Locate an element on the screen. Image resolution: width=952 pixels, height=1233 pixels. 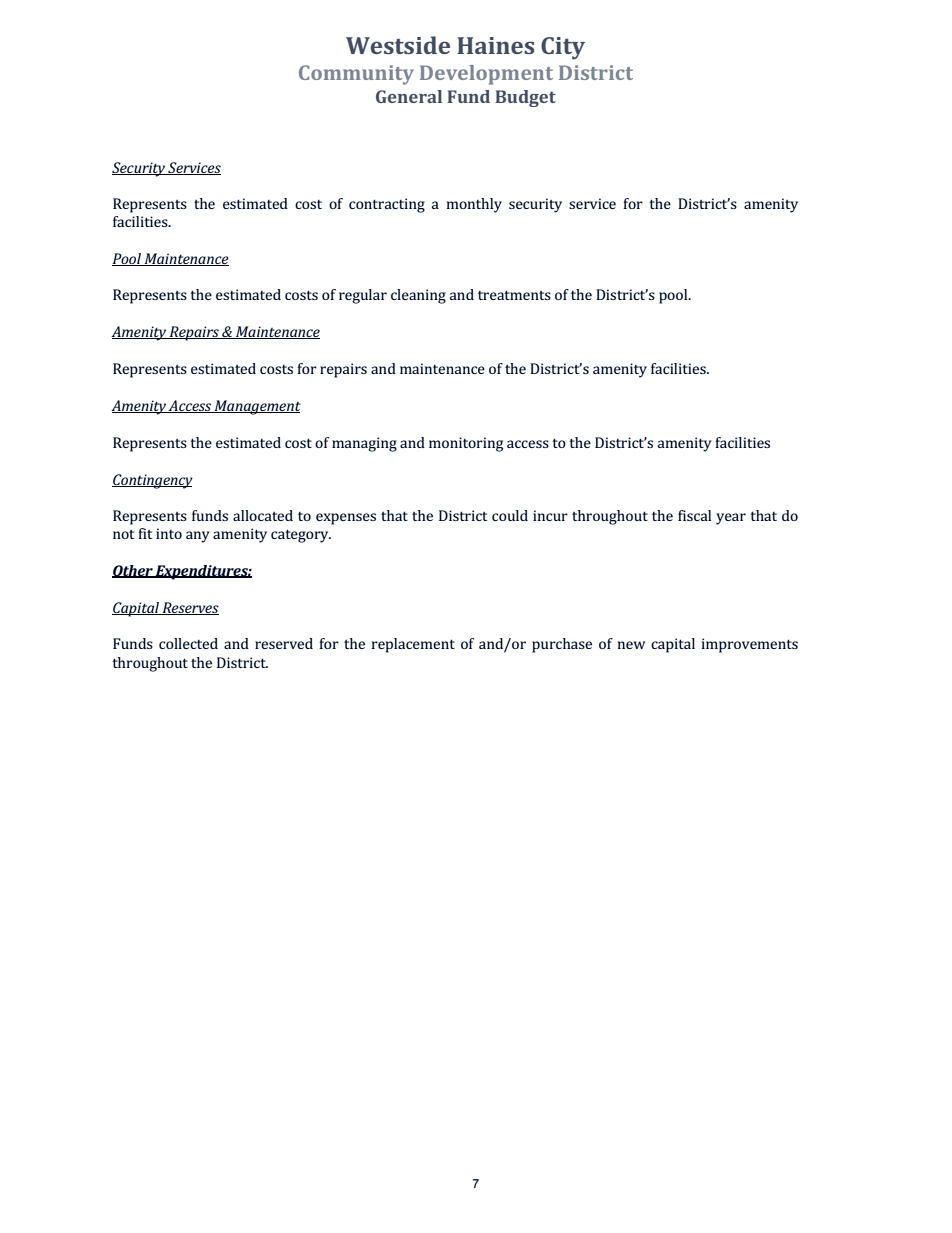
monitoring is located at coordinates (466, 444).
